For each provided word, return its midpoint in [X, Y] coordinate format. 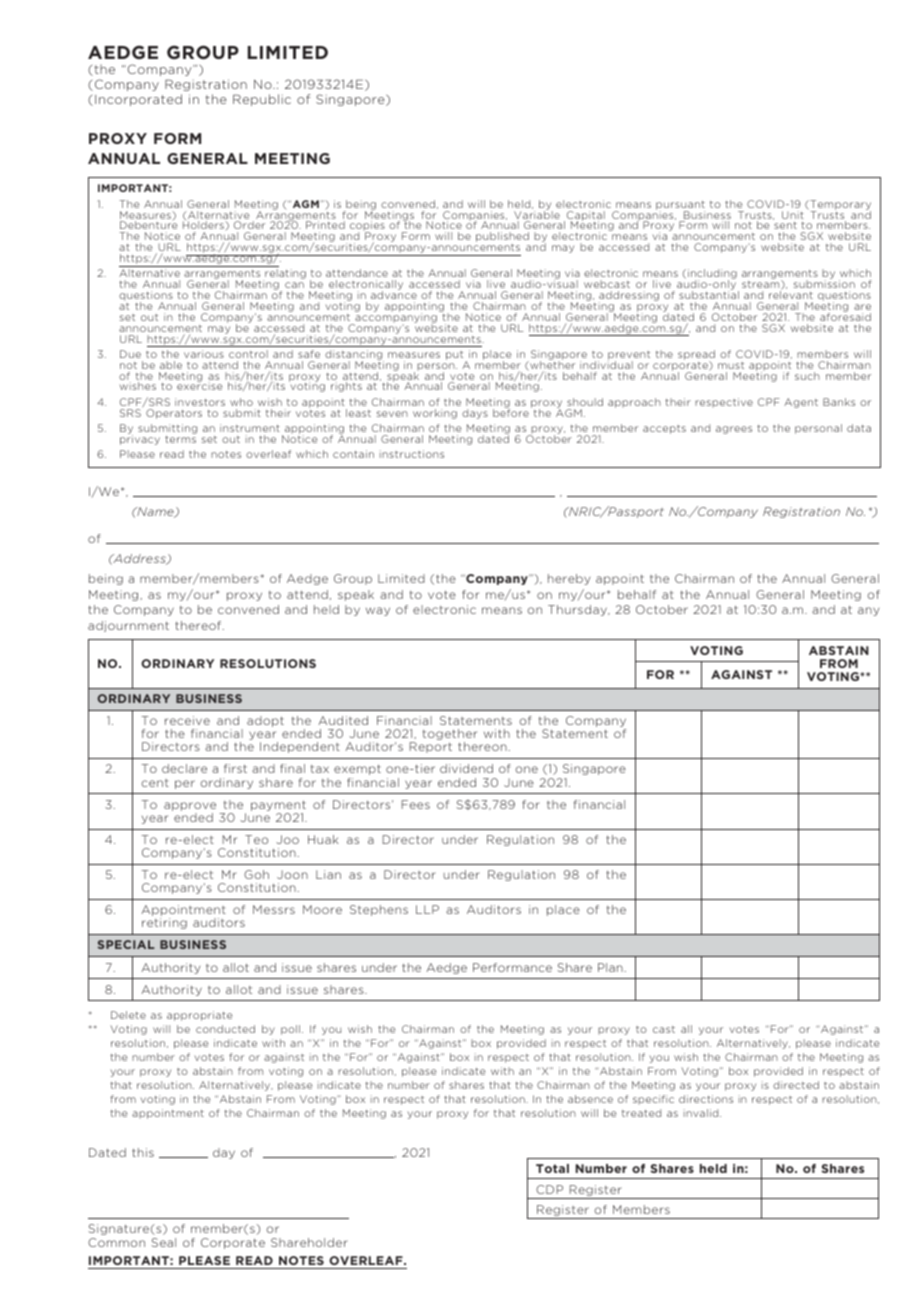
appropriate [199, 1016]
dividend [466, 768]
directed [796, 1085]
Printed [325, 225]
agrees [734, 430]
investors [200, 402]
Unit [793, 215]
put [456, 357]
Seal [163, 1242]
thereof [199, 625]
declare [184, 768]
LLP [427, 909]
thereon [483, 746]
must [731, 365]
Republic [262, 100]
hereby [569, 579]
